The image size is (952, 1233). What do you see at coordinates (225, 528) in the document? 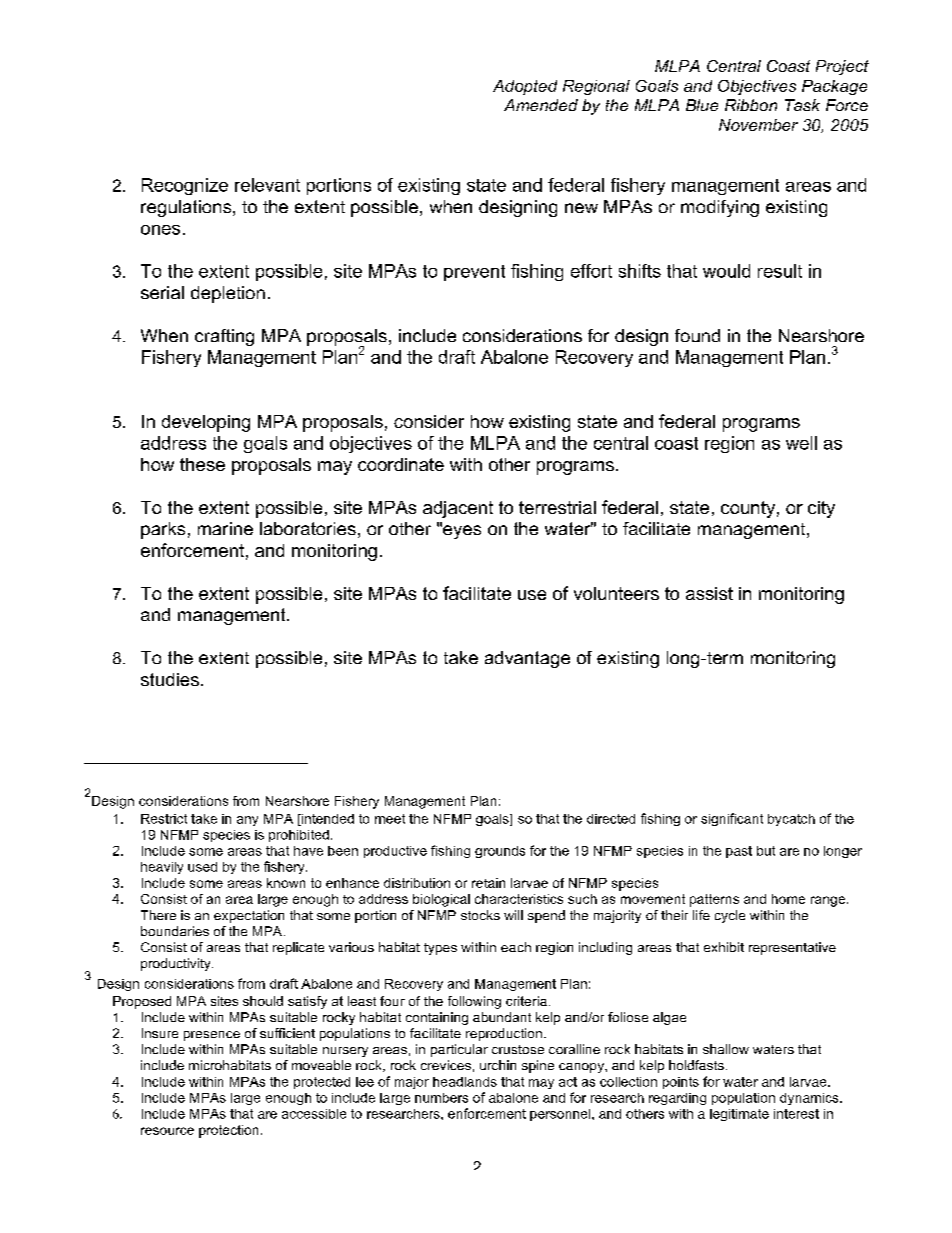
I see `marine` at bounding box center [225, 528].
